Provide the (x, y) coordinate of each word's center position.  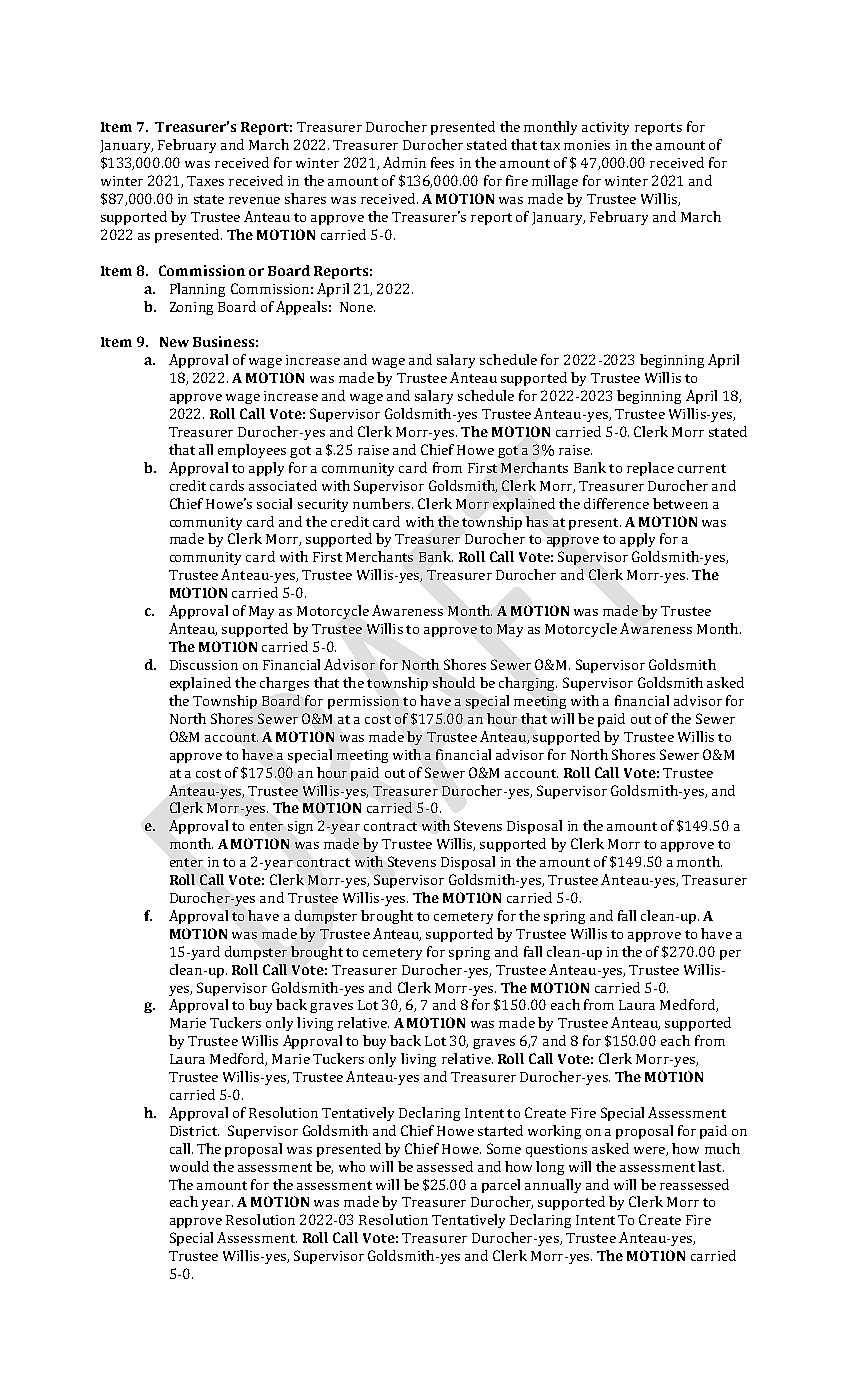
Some (504, 1148)
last (711, 1166)
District (194, 1131)
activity (605, 128)
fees (442, 162)
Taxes (205, 181)
